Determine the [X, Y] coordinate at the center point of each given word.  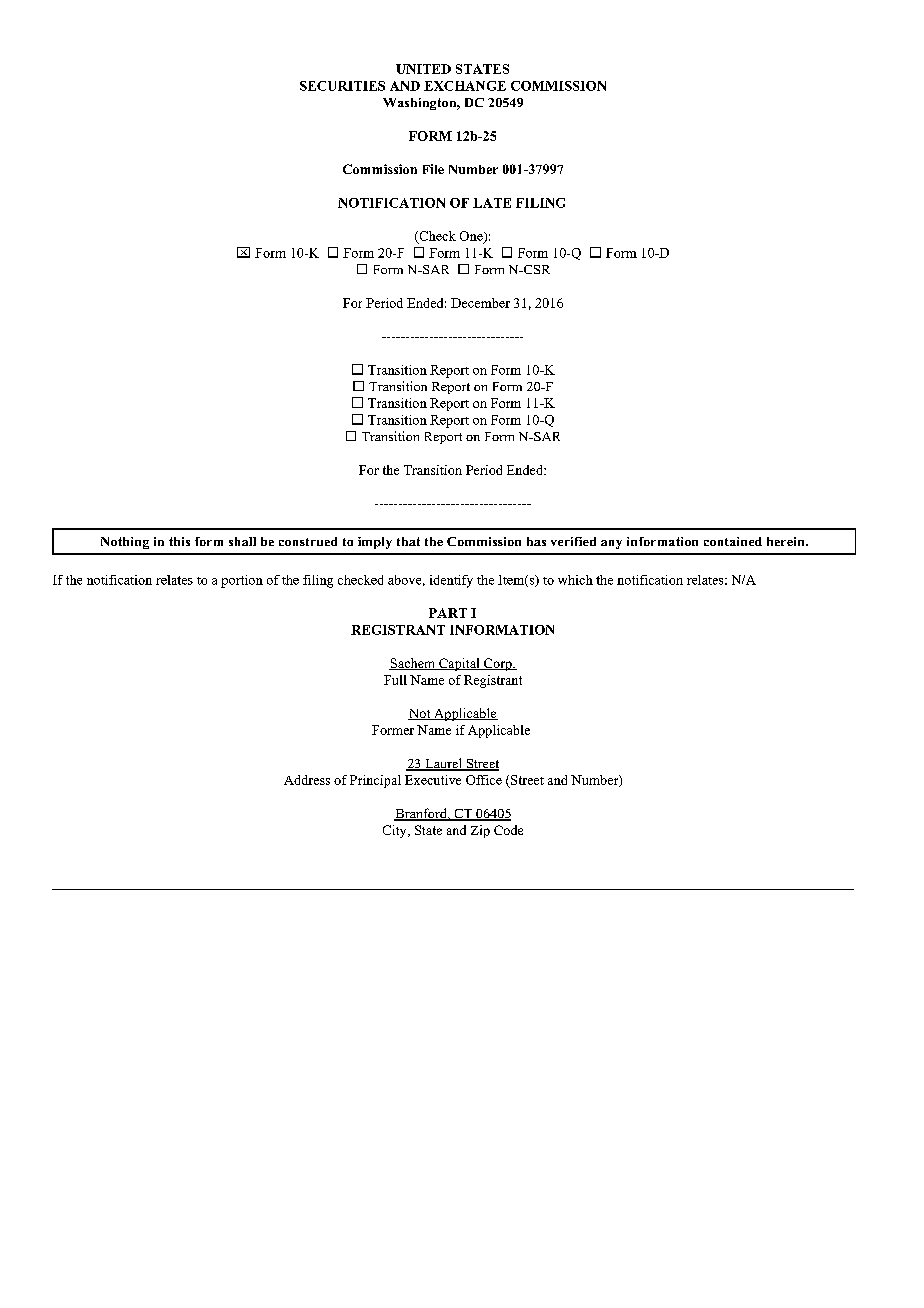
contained [733, 541]
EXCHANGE [465, 86]
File [433, 169]
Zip [480, 831]
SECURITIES [342, 86]
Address [307, 780]
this [179, 541]
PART [448, 613]
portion [242, 581]
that [408, 541]
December [480, 303]
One [472, 237]
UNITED [423, 69]
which [575, 580]
